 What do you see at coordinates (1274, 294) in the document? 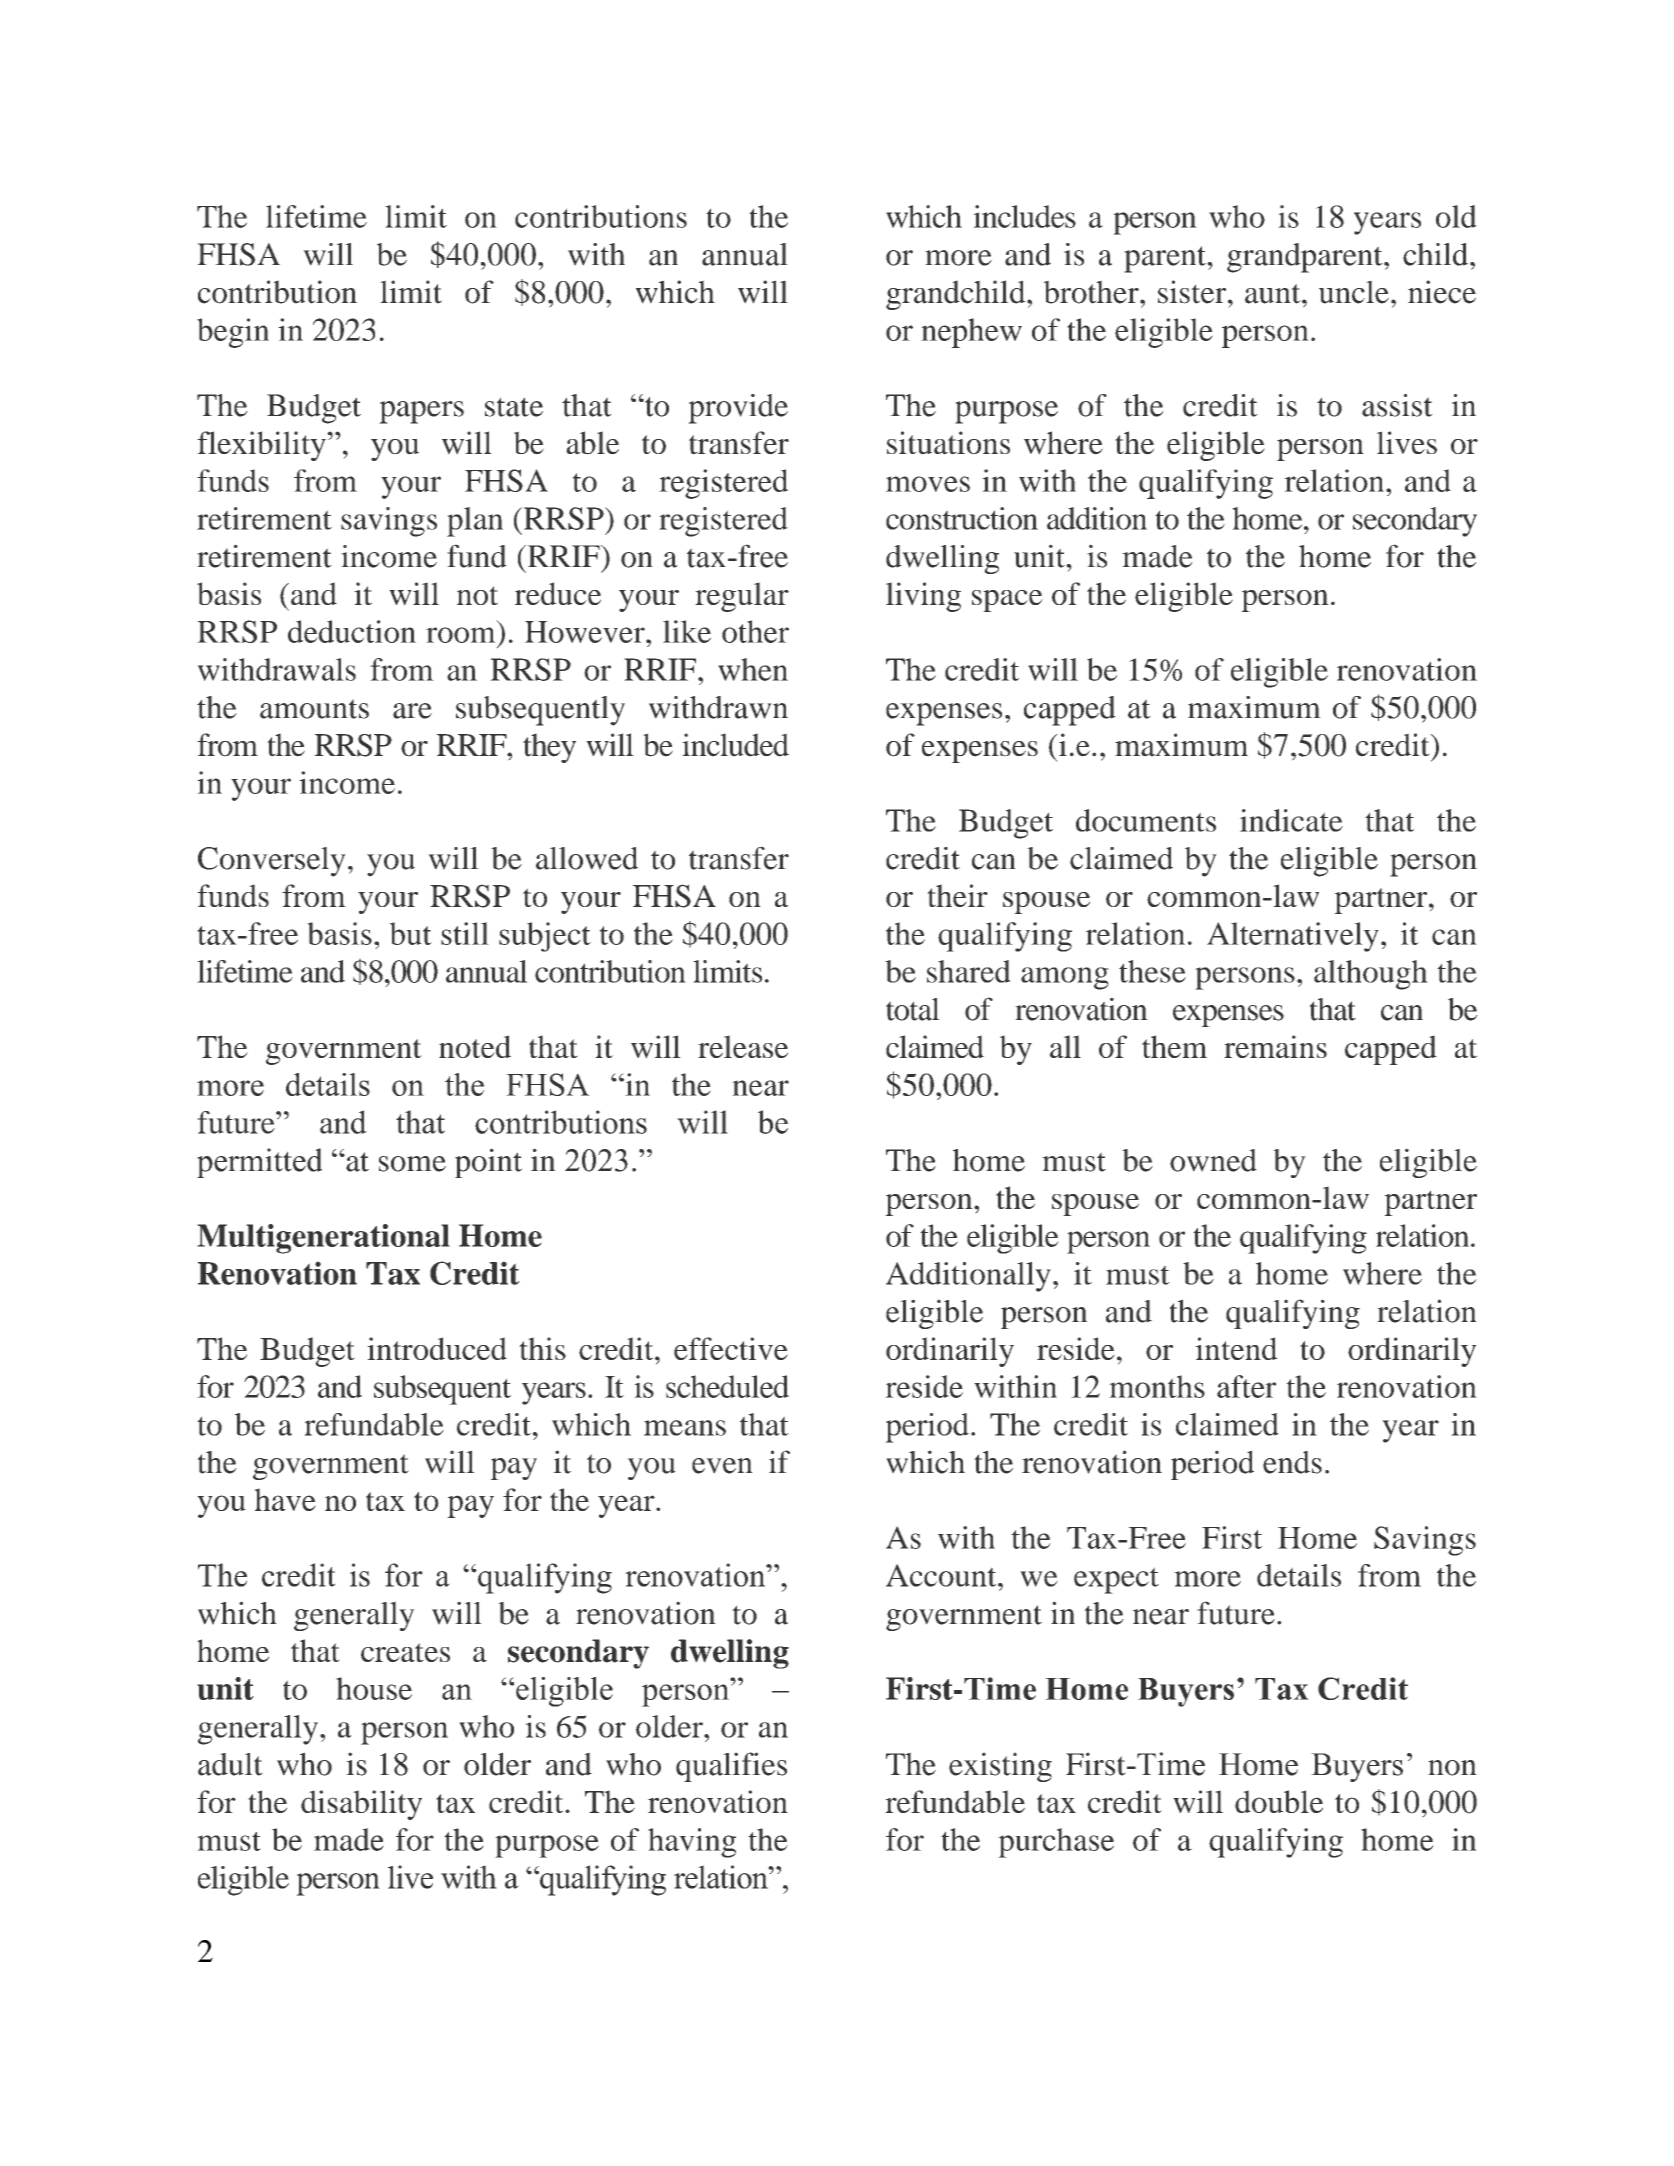
I see `aunt` at bounding box center [1274, 294].
